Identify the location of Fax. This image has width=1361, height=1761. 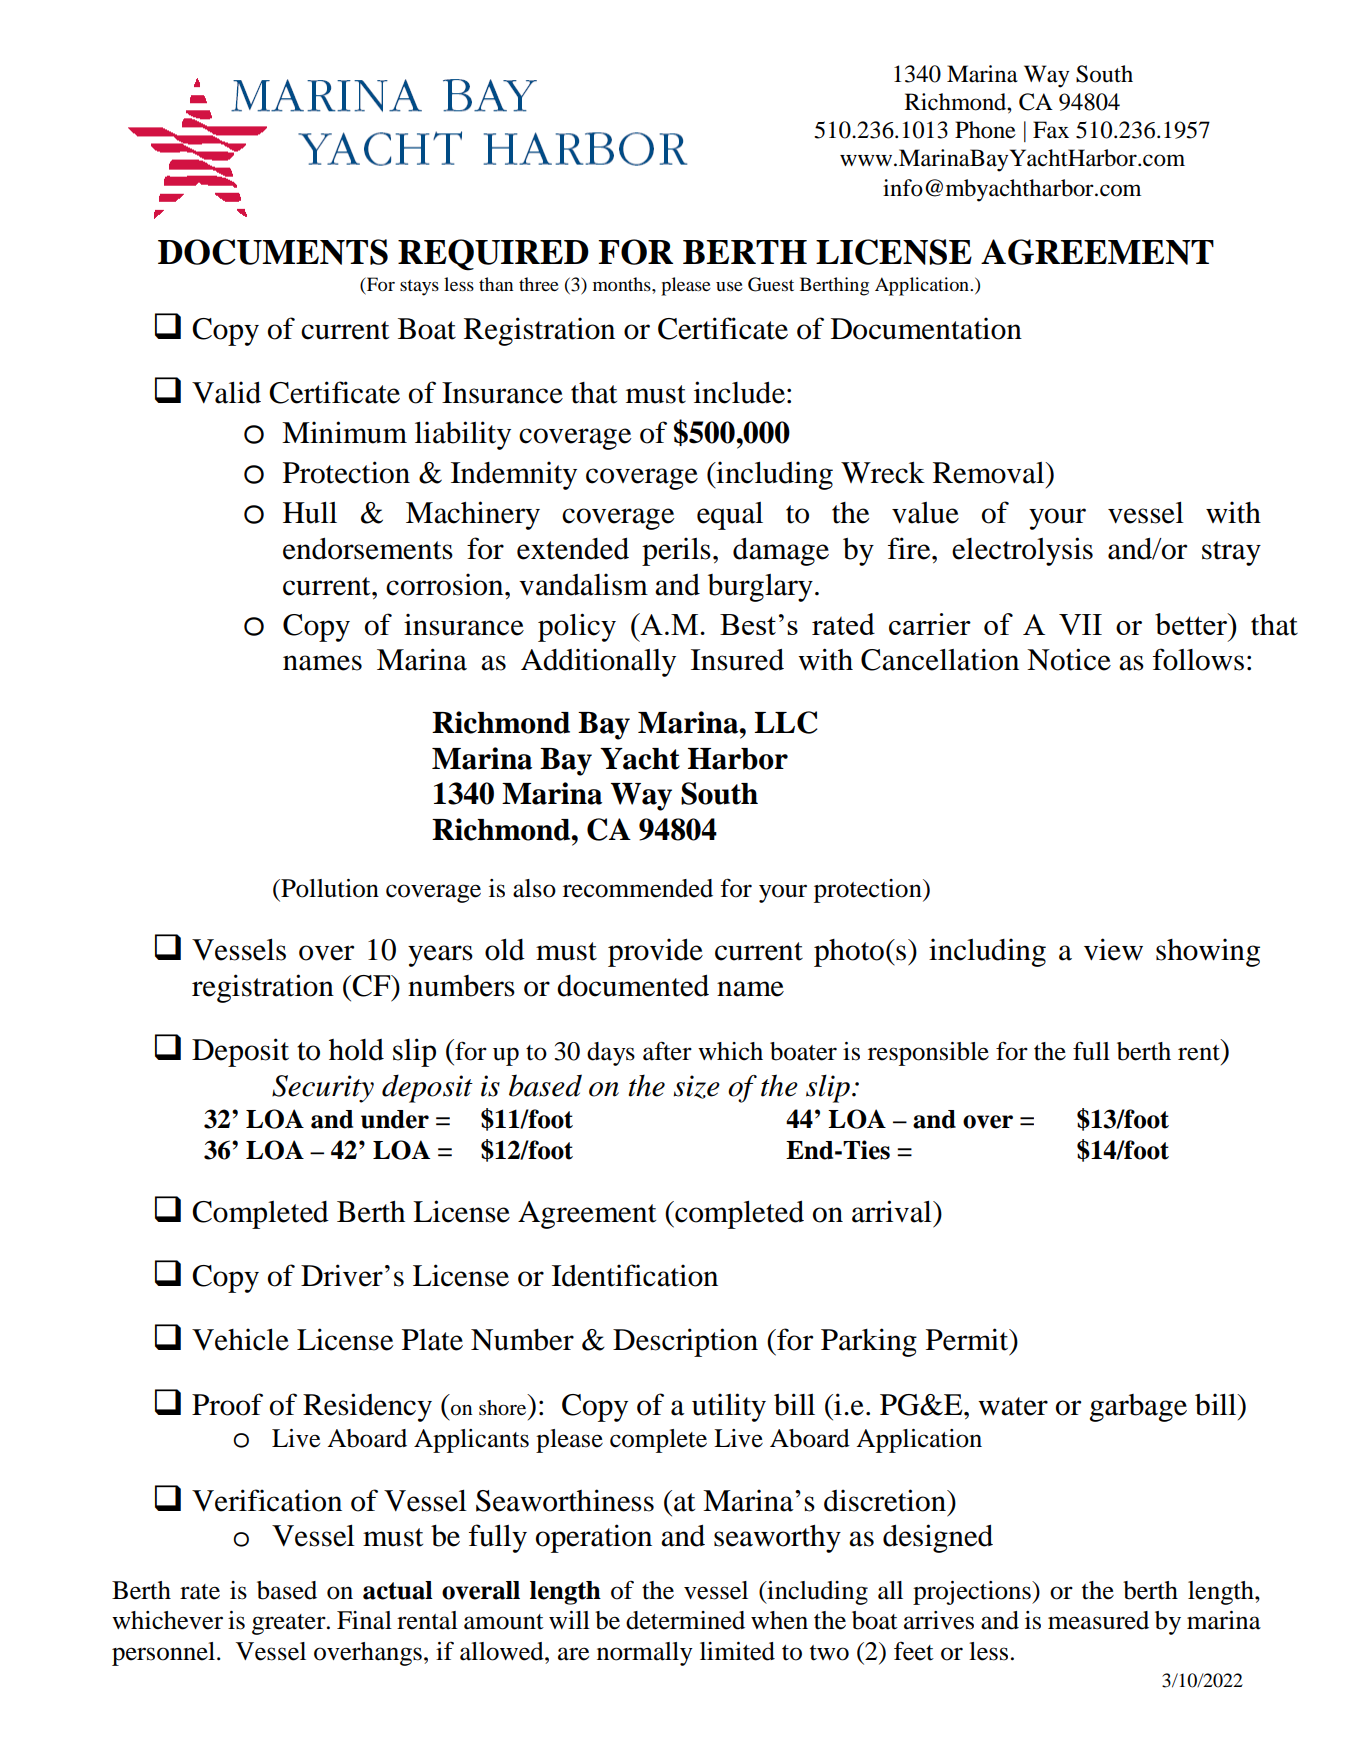
(1051, 130).
